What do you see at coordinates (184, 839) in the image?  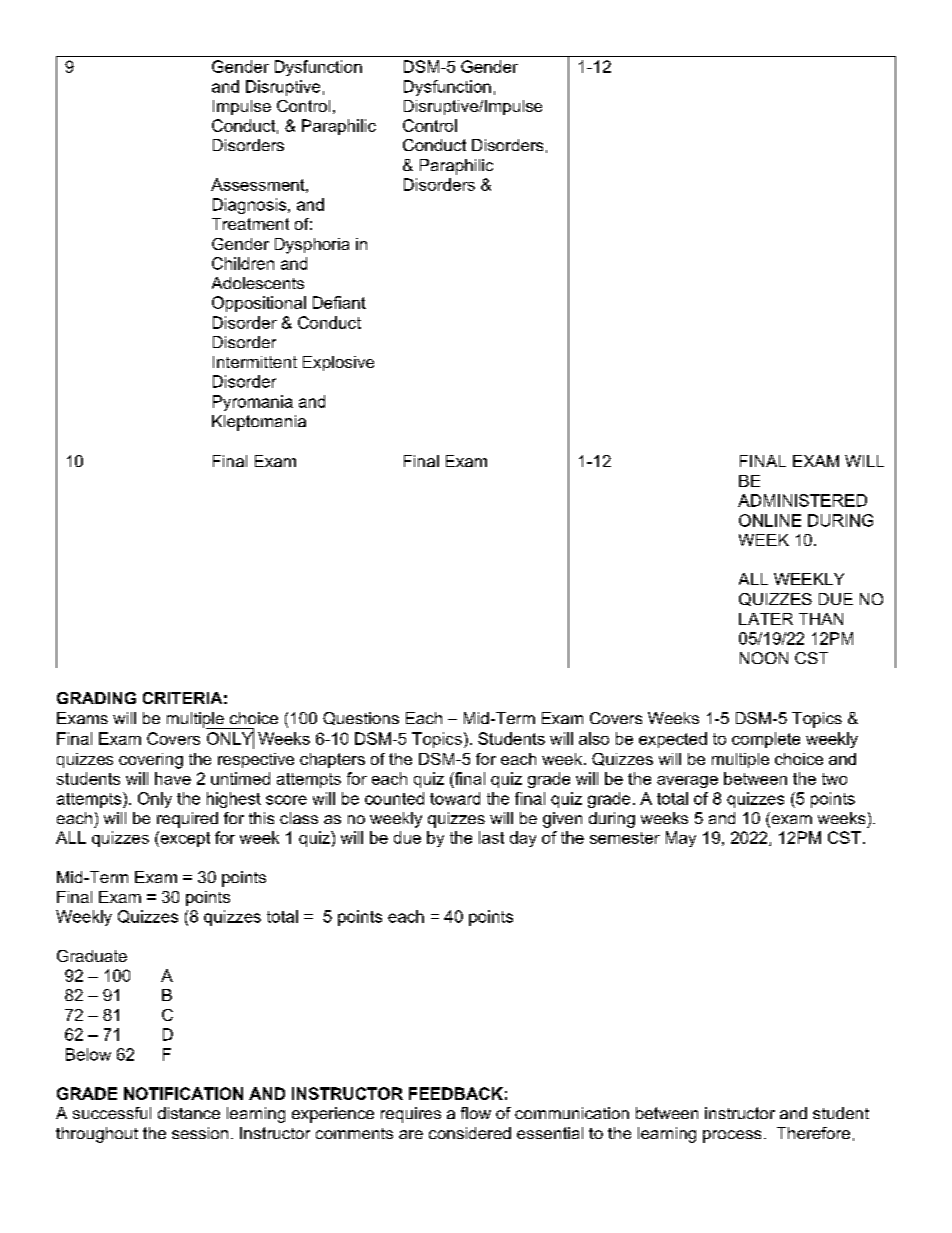 I see `except` at bounding box center [184, 839].
